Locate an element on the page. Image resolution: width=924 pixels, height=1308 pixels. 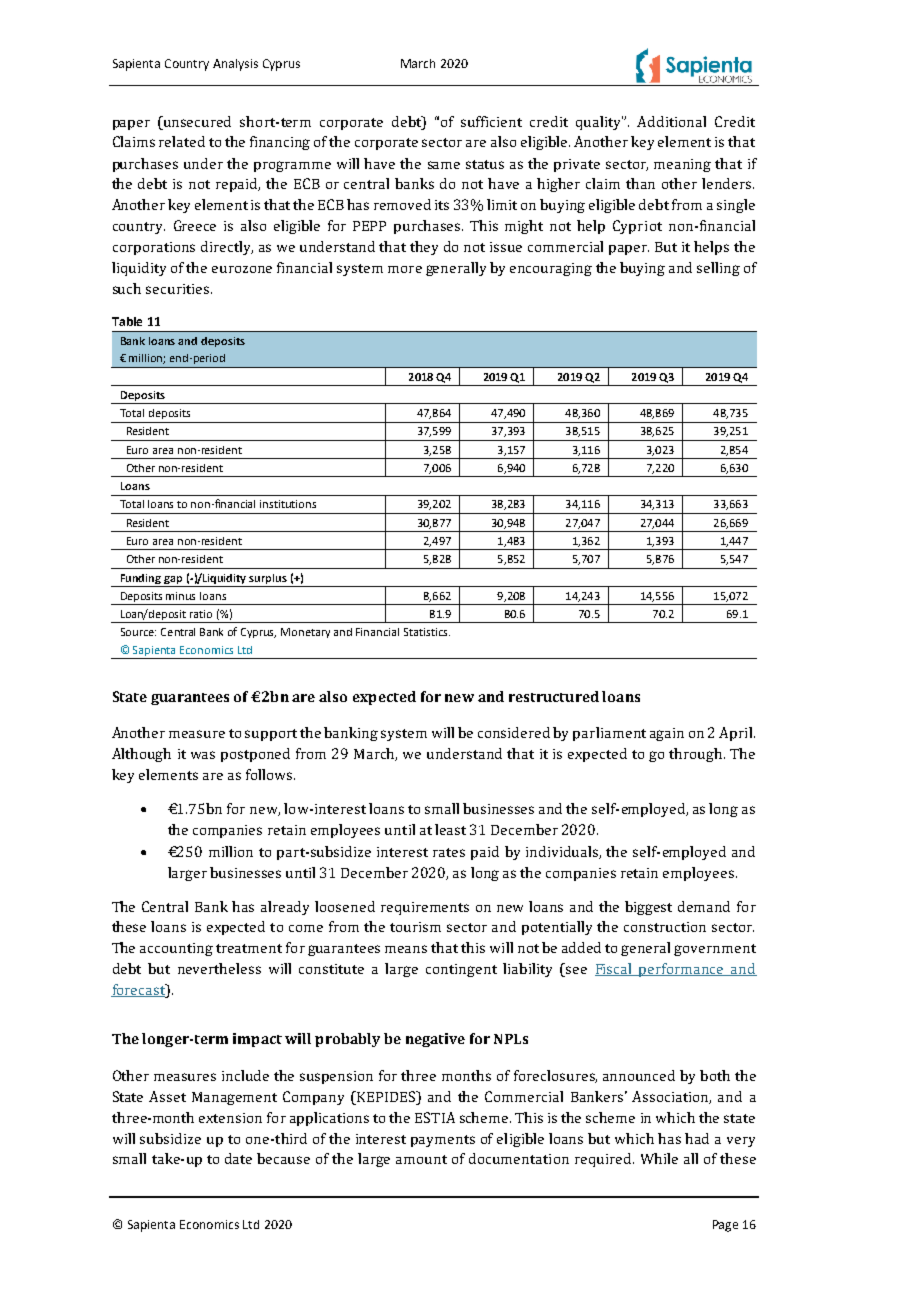
amount is located at coordinates (421, 1159).
